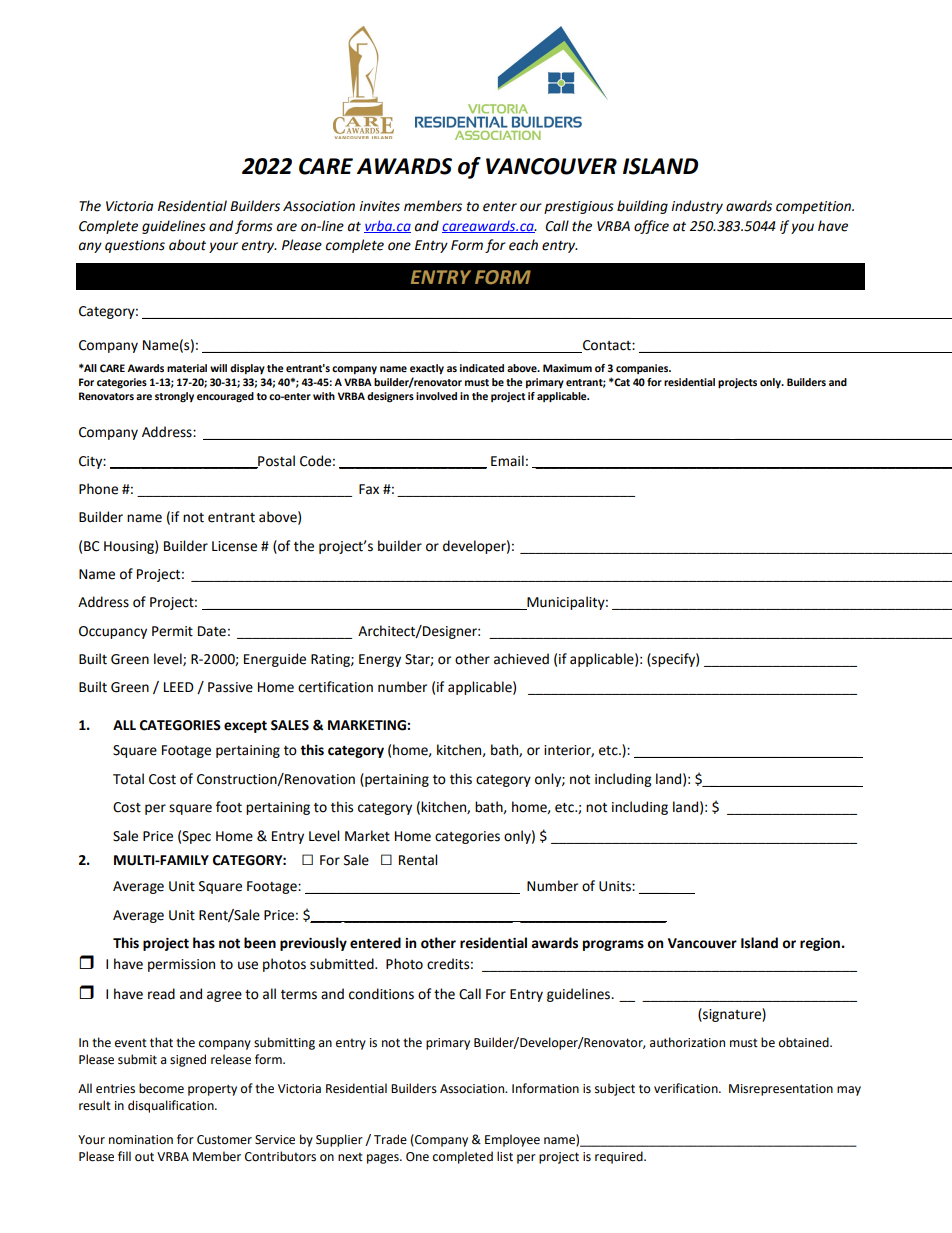 This document has height=1233, width=952. I want to click on disqualification, so click(172, 1106).
